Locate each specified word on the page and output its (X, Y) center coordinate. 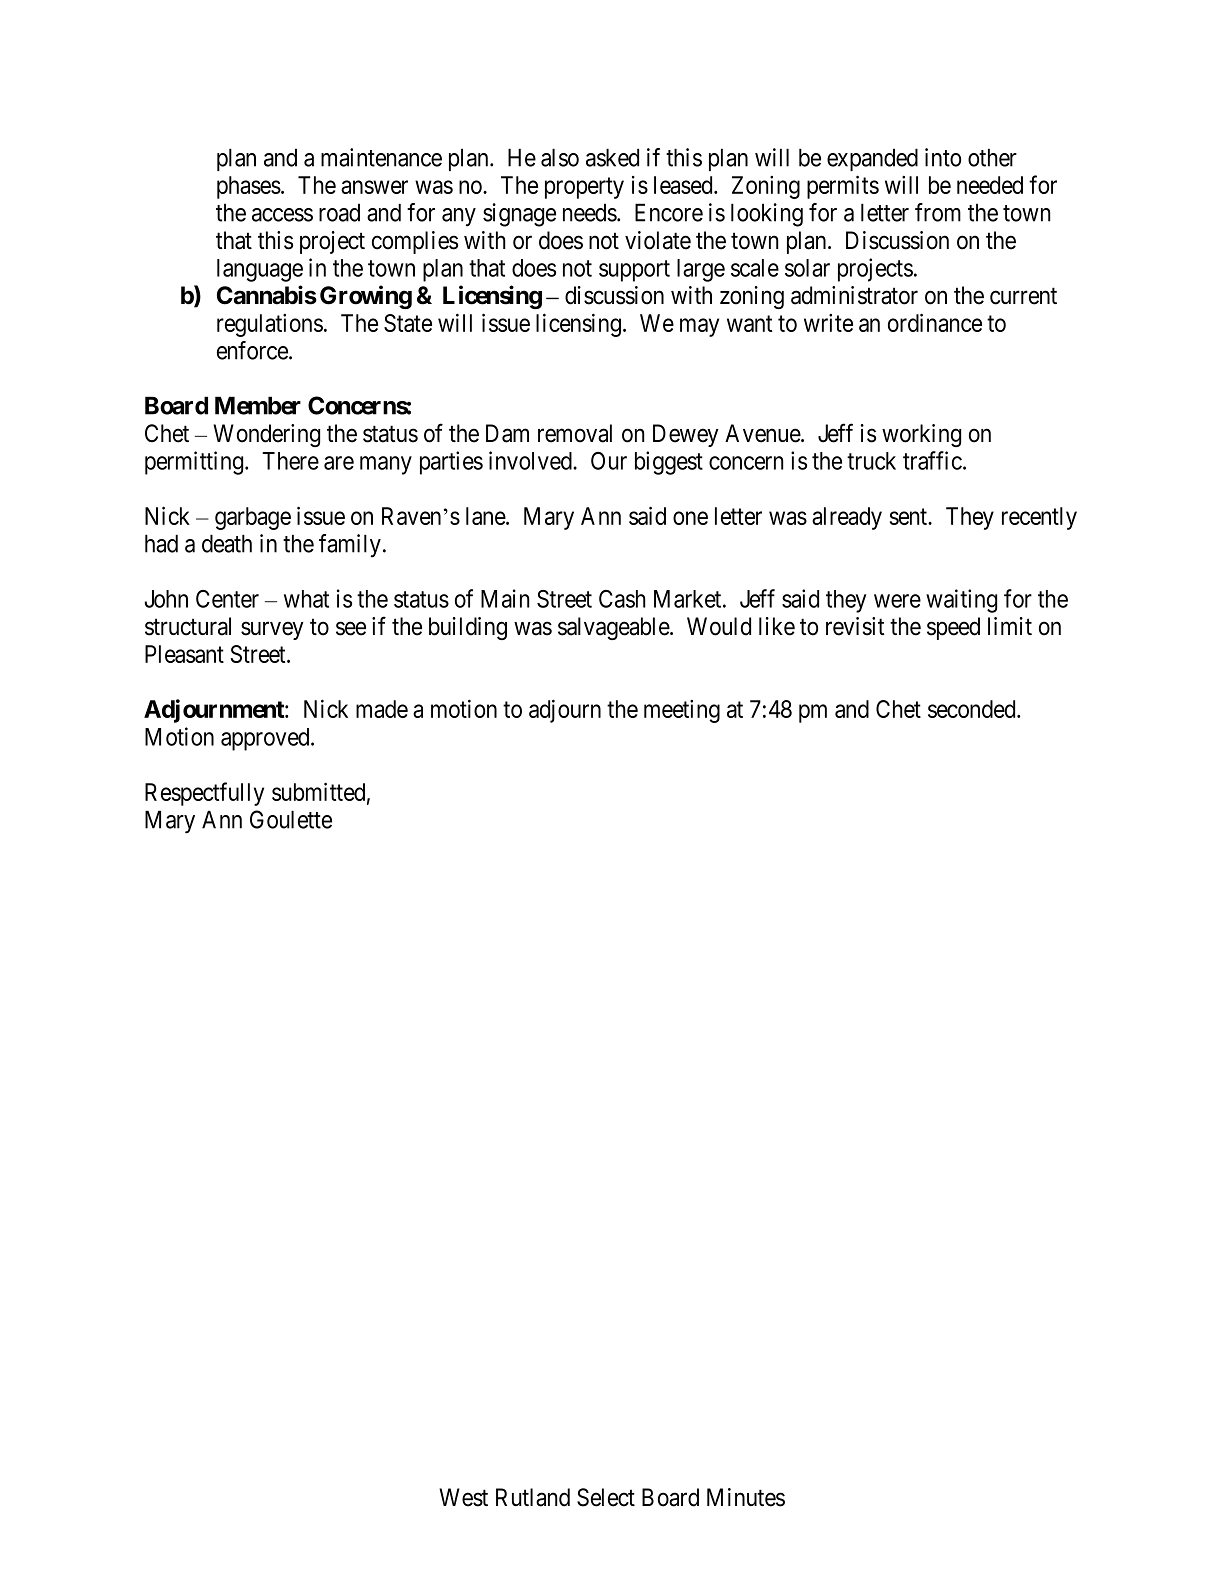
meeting (682, 711)
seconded (973, 709)
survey (272, 631)
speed (953, 628)
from (938, 212)
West (463, 1497)
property (584, 188)
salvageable (614, 628)
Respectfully (204, 794)
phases (249, 187)
